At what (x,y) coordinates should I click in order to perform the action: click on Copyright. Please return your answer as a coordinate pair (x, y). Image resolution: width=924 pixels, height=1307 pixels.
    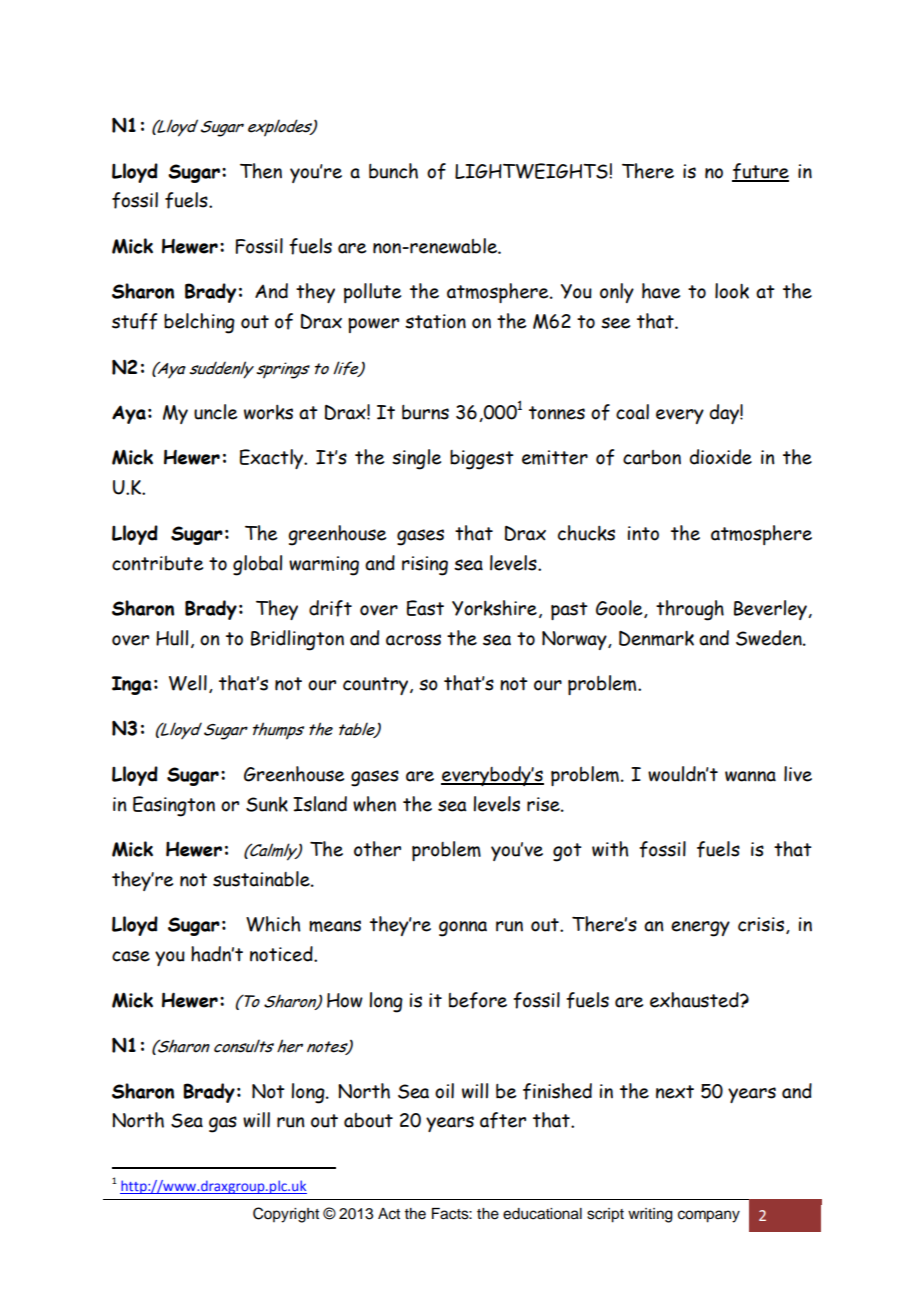
    Looking at the image, I should click on (286, 1215).
